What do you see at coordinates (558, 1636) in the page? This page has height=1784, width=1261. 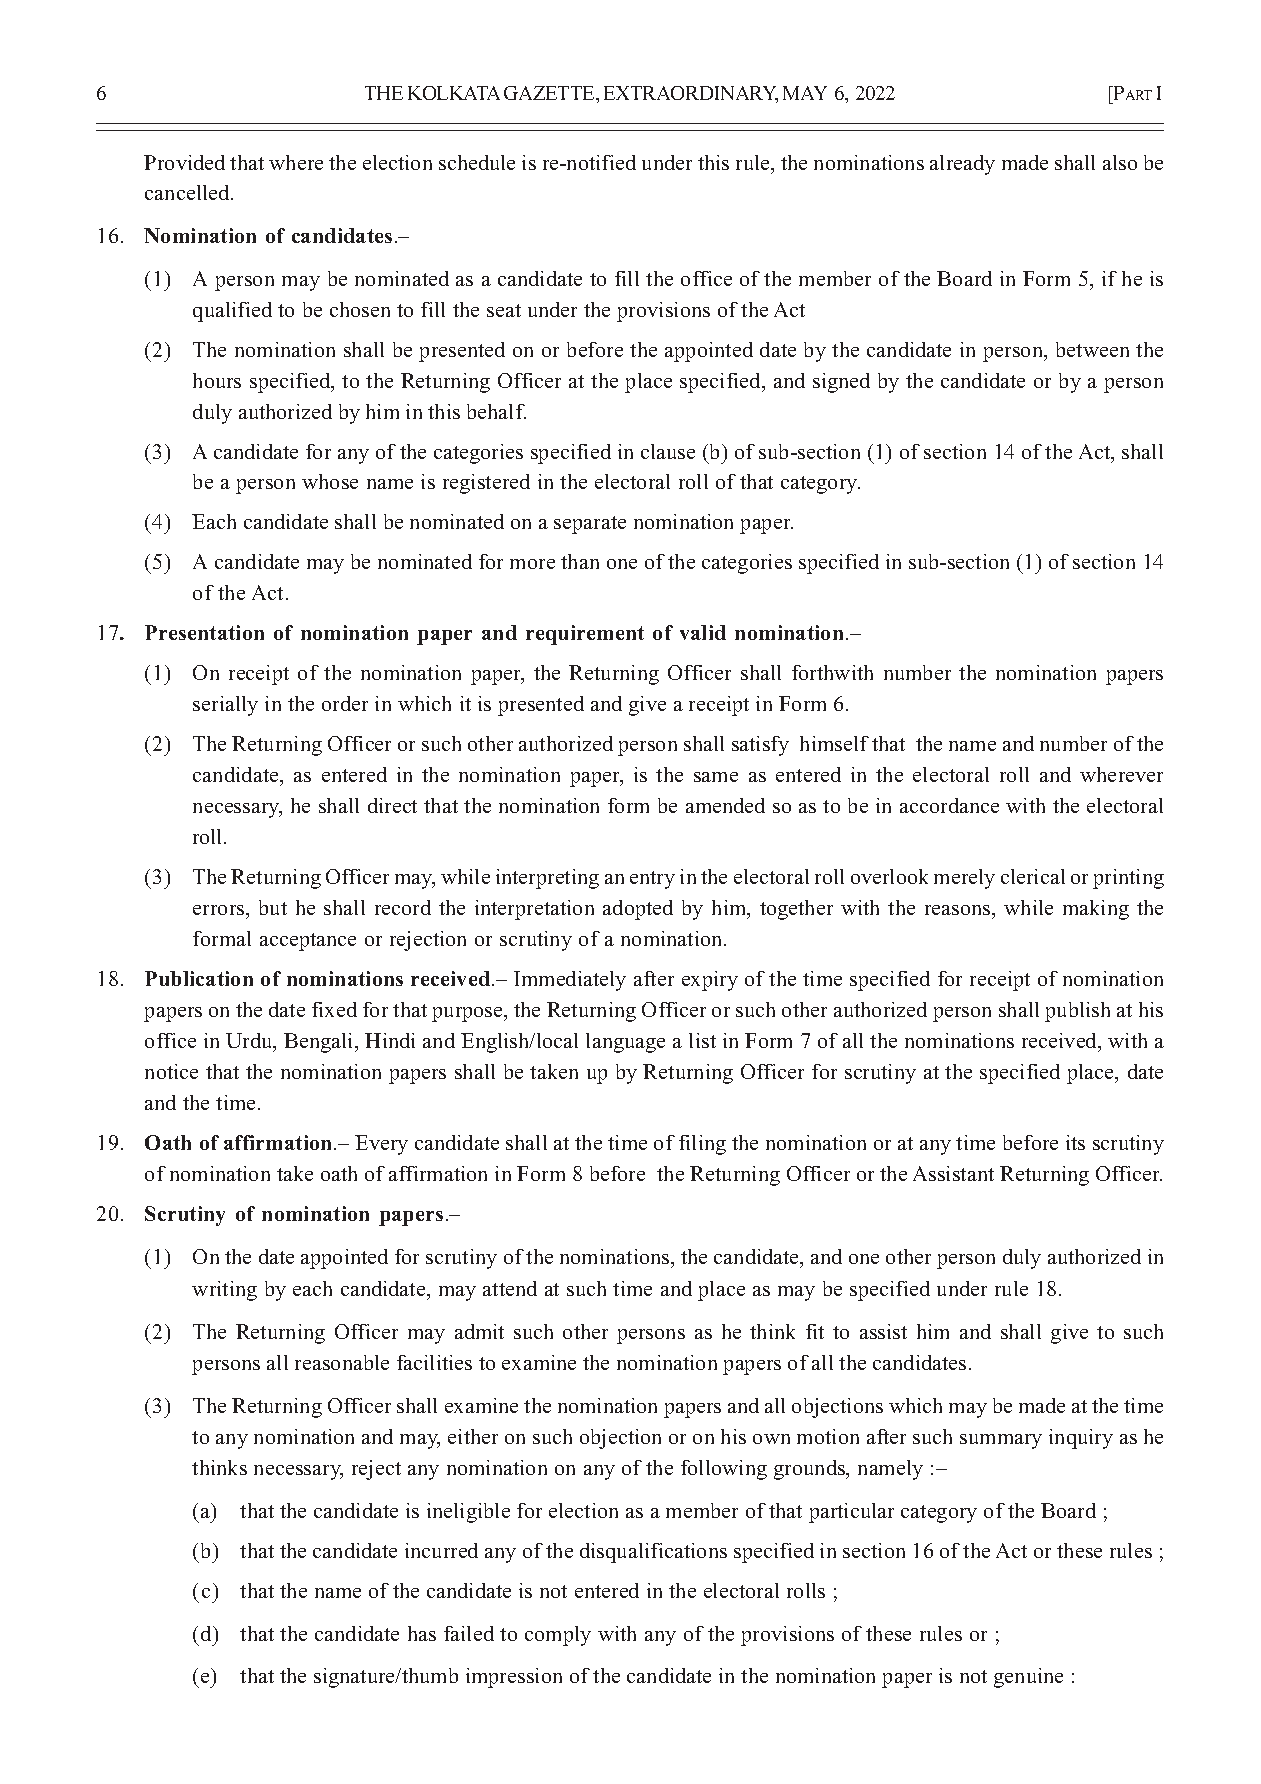 I see `comply` at bounding box center [558, 1636].
